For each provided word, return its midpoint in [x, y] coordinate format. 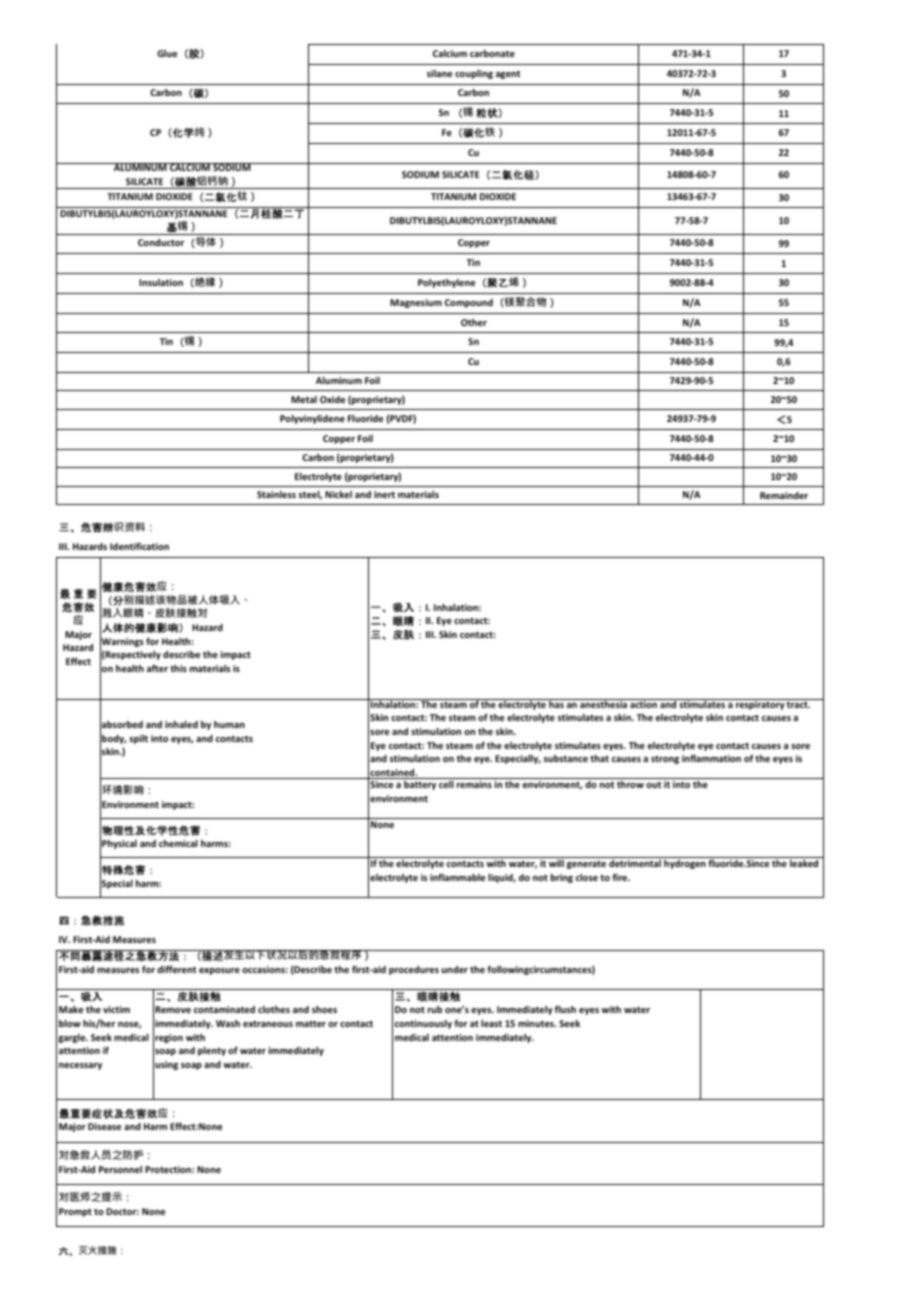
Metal [304, 399]
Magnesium [416, 303]
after [157, 668]
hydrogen [685, 864]
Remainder [784, 495]
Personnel [120, 1169]
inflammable [457, 877]
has [556, 703]
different [176, 969]
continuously [423, 1024]
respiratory [760, 704]
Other [474, 322]
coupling [474, 74]
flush [565, 1009]
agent [508, 75]
